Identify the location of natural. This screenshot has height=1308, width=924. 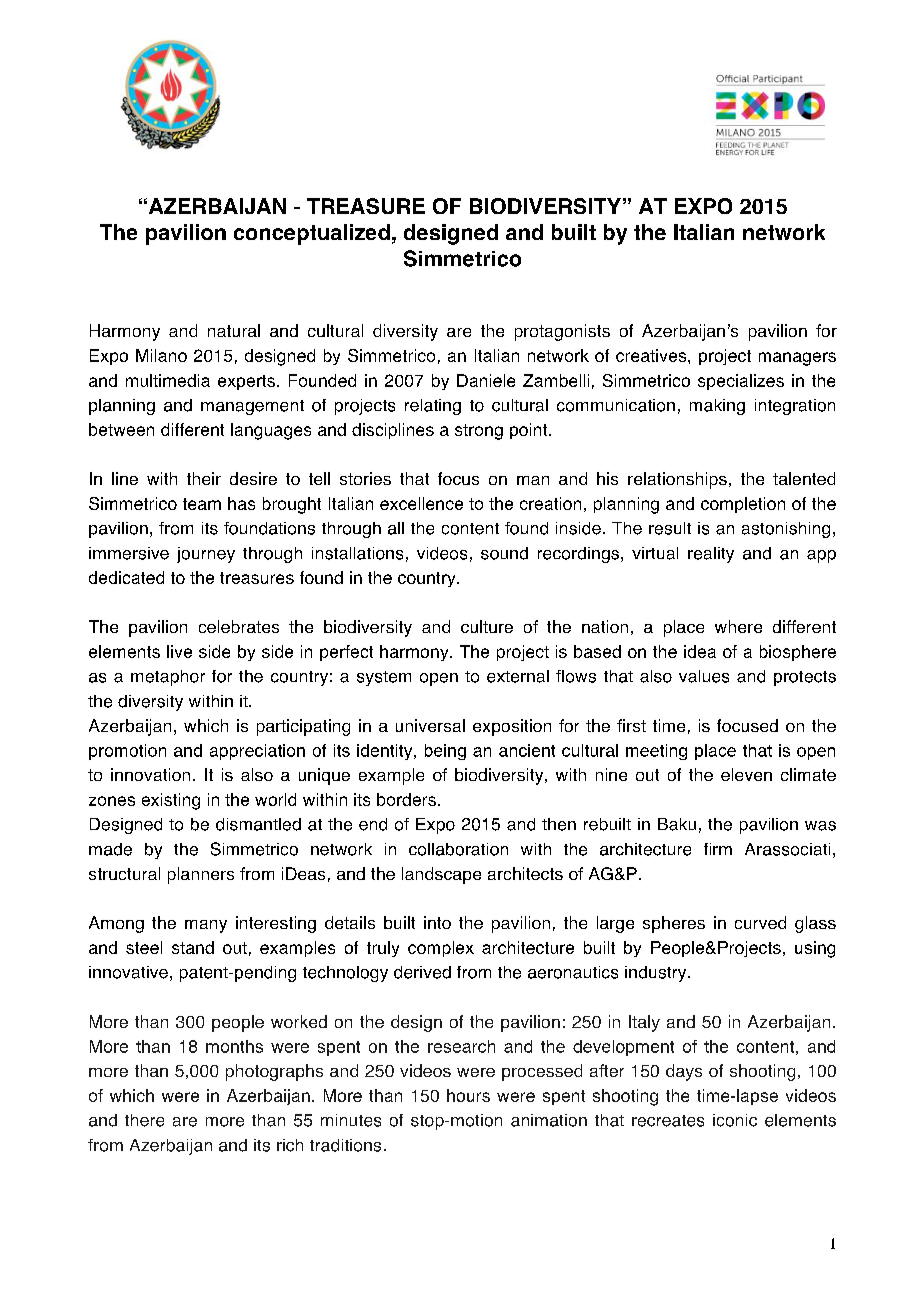
(234, 330).
